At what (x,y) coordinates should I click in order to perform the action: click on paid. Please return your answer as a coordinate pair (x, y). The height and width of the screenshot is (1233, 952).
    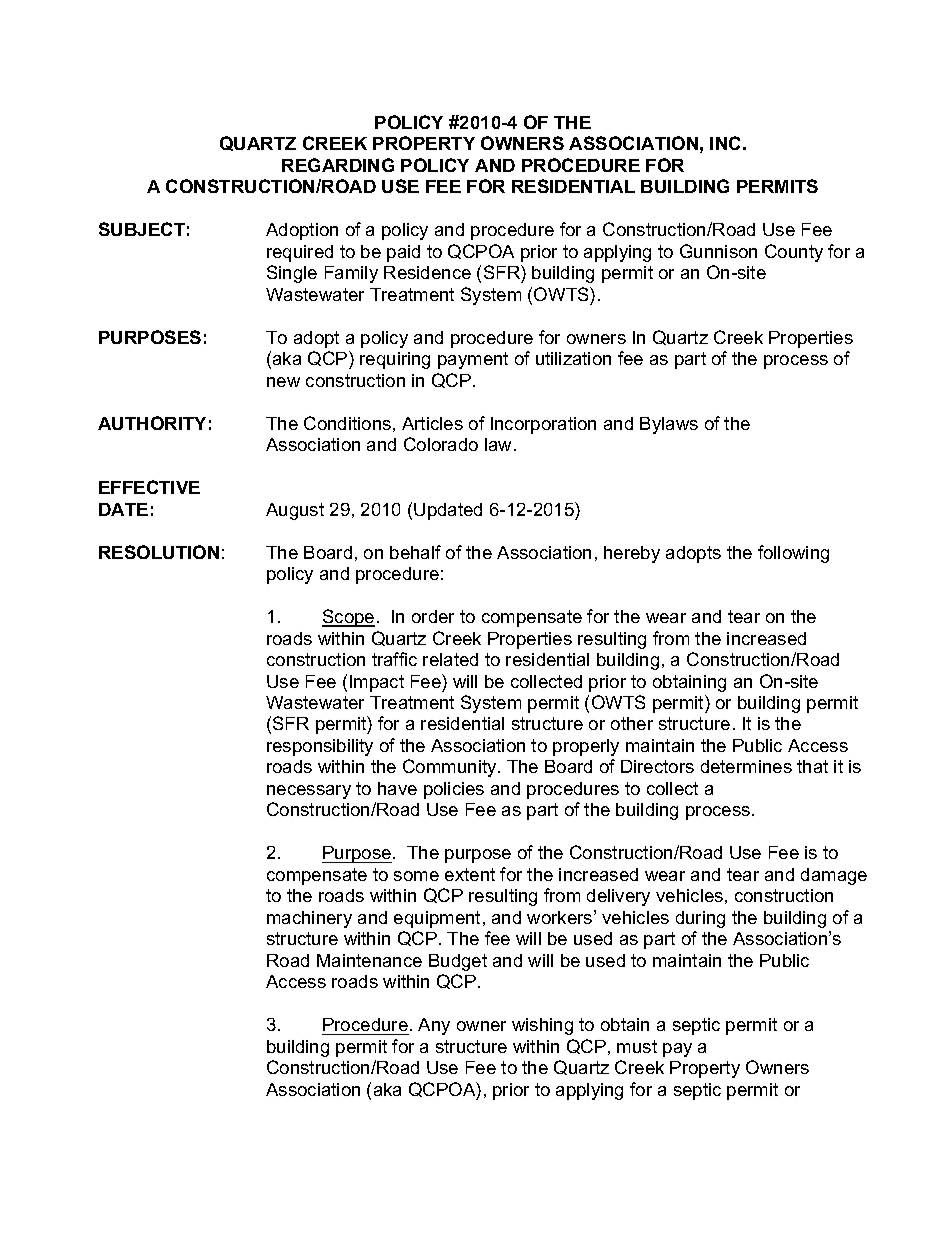
    Looking at the image, I should click on (403, 253).
